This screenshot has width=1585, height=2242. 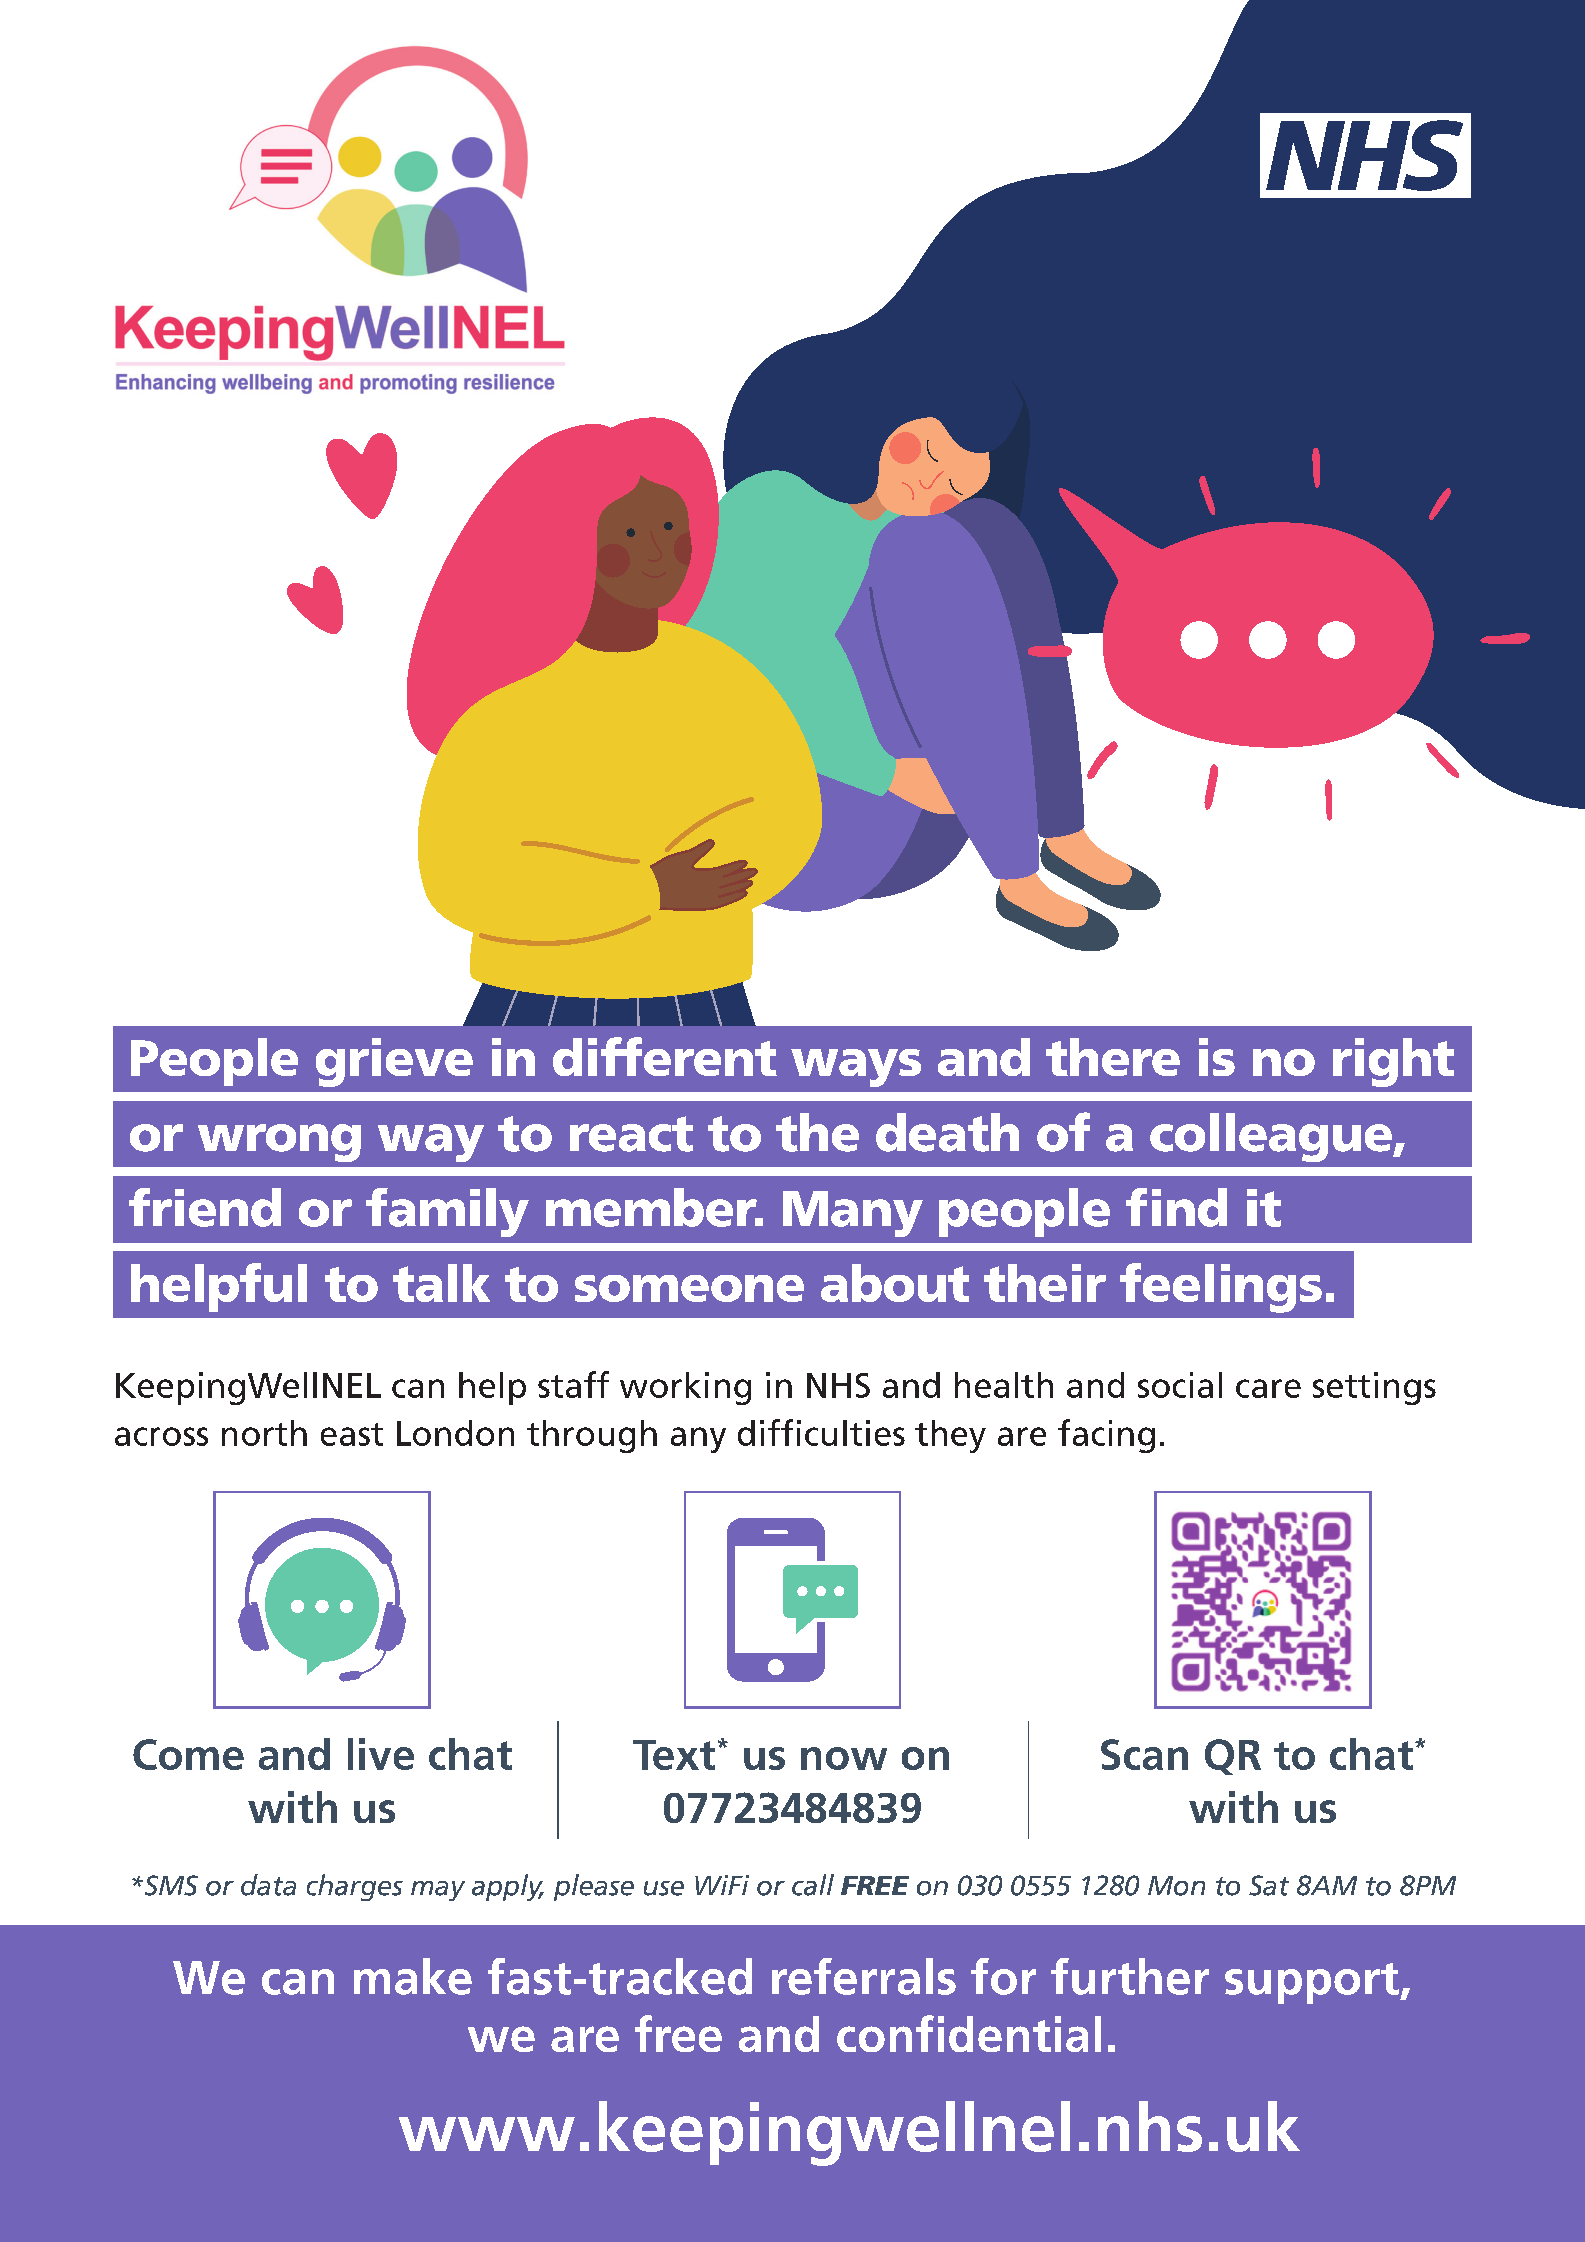 I want to click on ways, so click(x=856, y=1068).
